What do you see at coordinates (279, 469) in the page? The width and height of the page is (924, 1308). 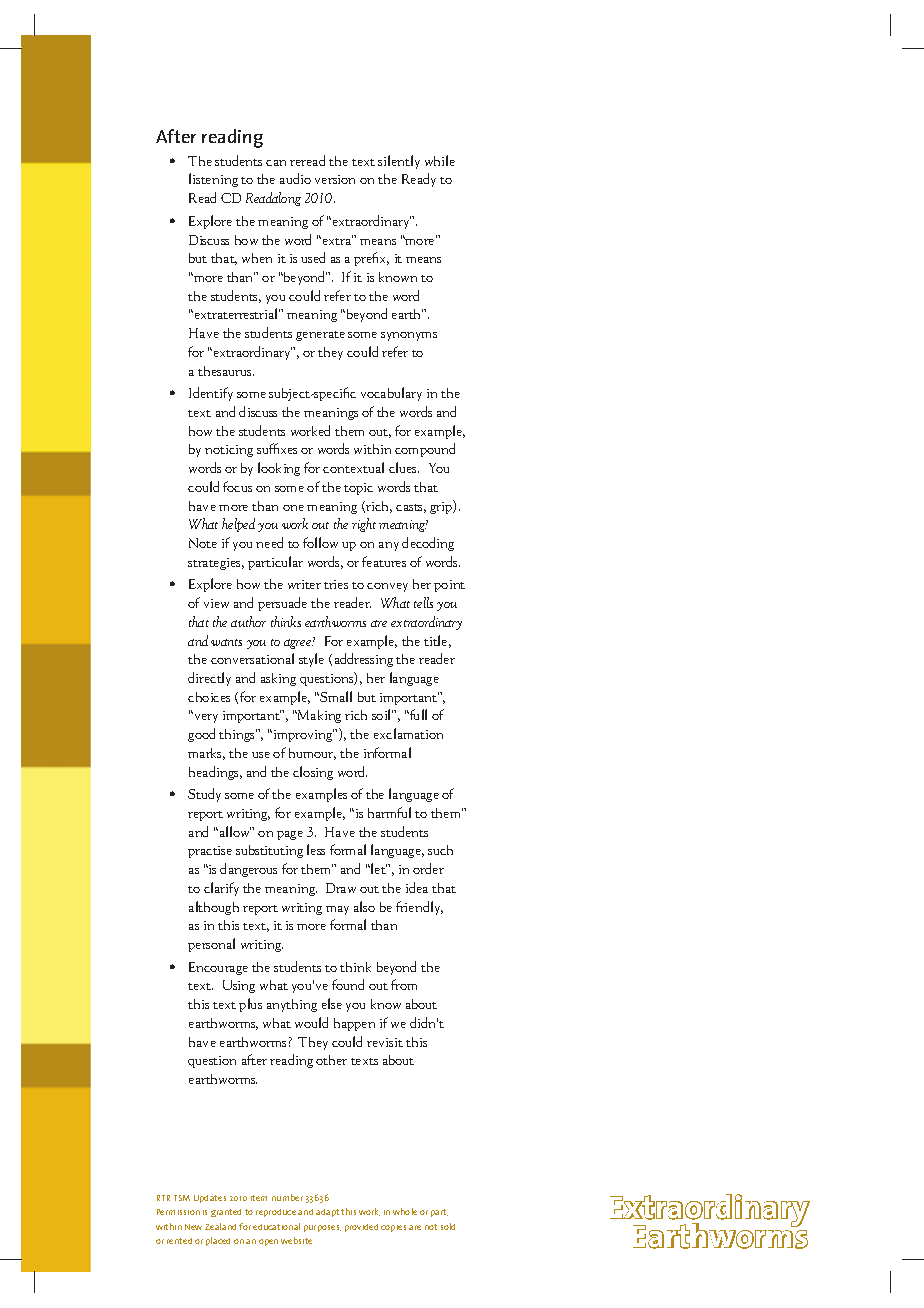 I see `looking` at bounding box center [279, 469].
